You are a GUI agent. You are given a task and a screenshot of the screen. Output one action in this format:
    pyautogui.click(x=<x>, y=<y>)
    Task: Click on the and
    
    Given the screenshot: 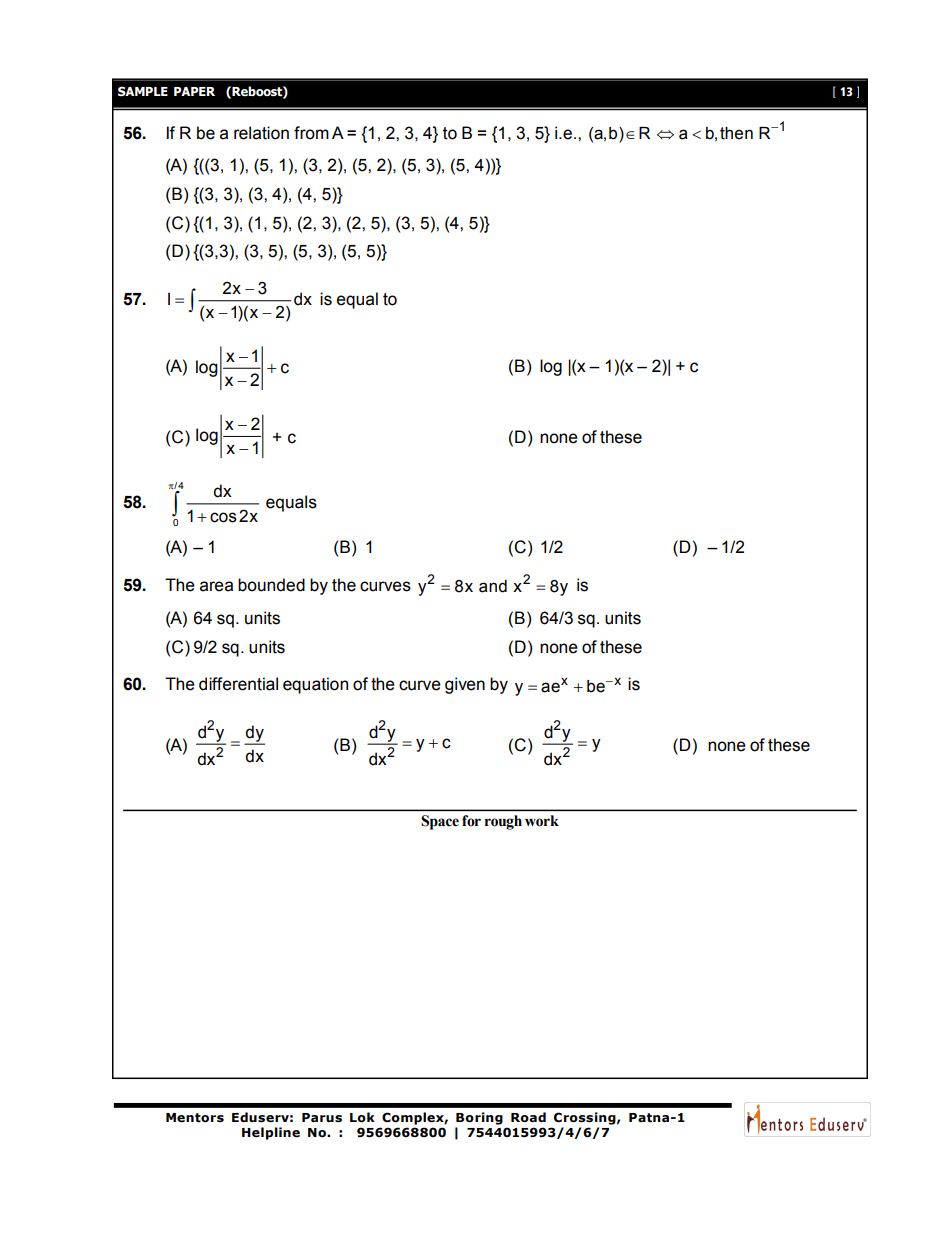 What is the action you would take?
    pyautogui.click(x=493, y=586)
